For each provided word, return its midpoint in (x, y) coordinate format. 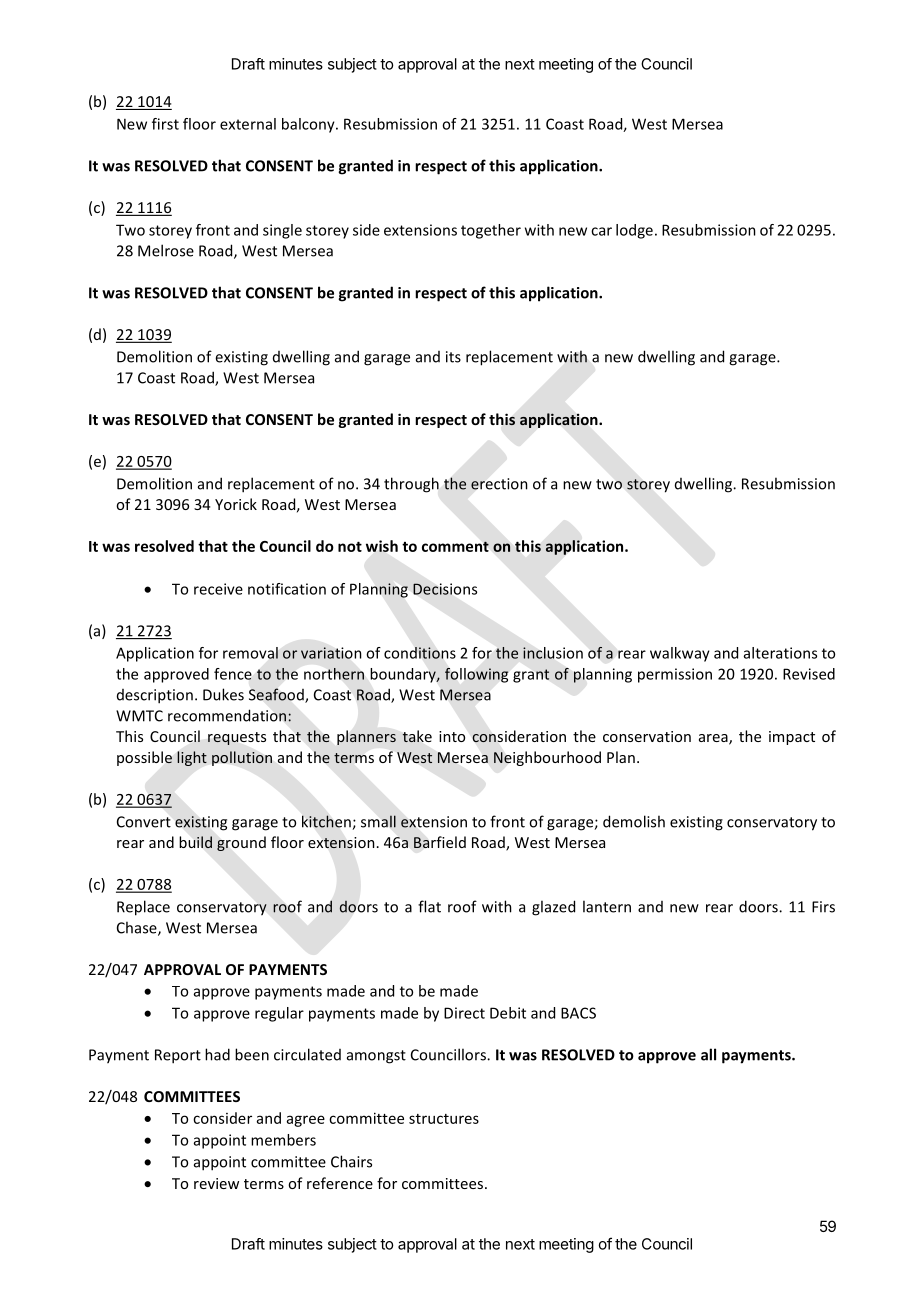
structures (444, 1119)
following (476, 675)
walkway (680, 654)
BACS (578, 1013)
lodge (634, 231)
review (216, 1183)
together (491, 231)
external (248, 124)
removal (250, 653)
